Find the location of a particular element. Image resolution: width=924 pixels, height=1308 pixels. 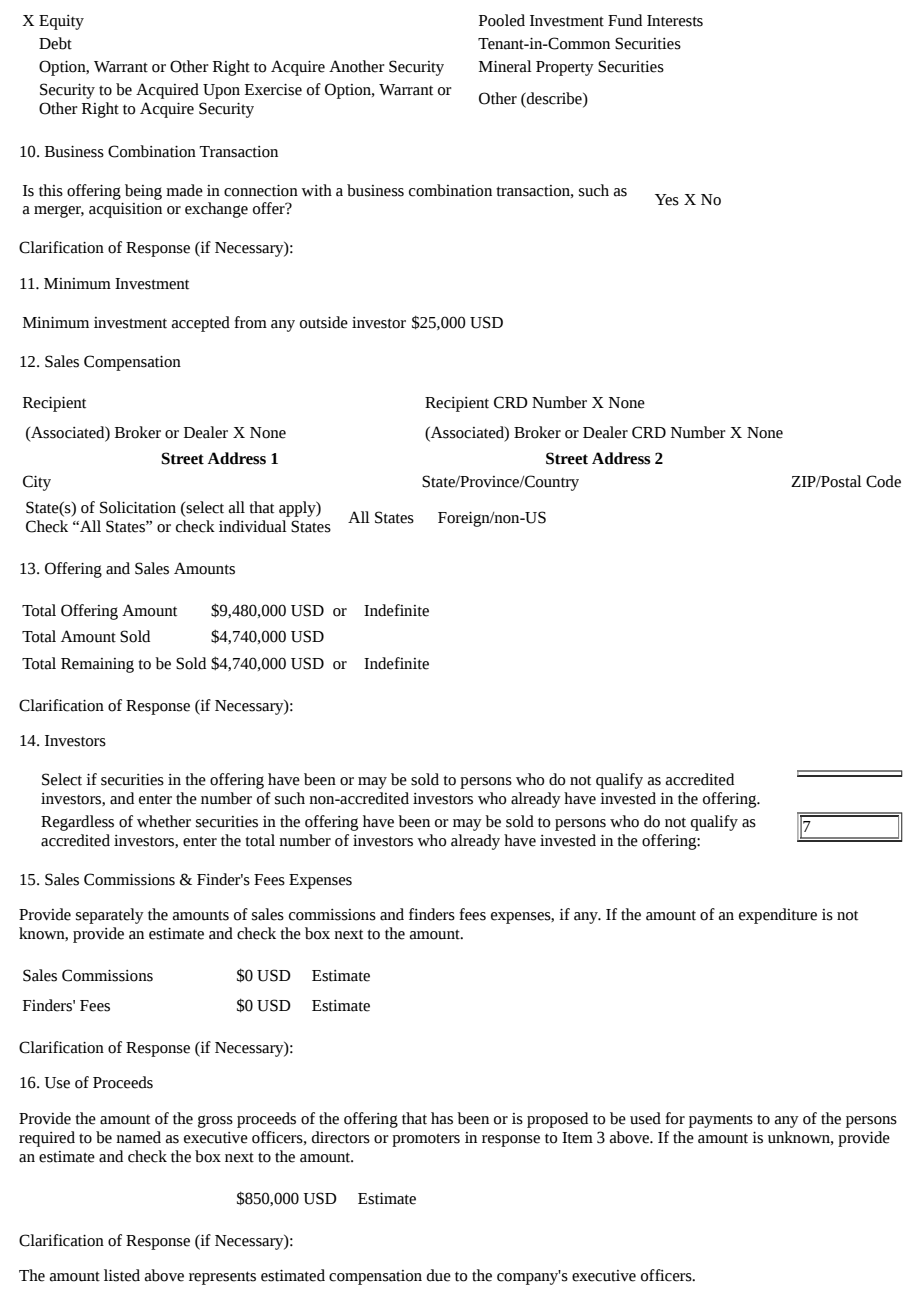

due is located at coordinates (439, 1275).
